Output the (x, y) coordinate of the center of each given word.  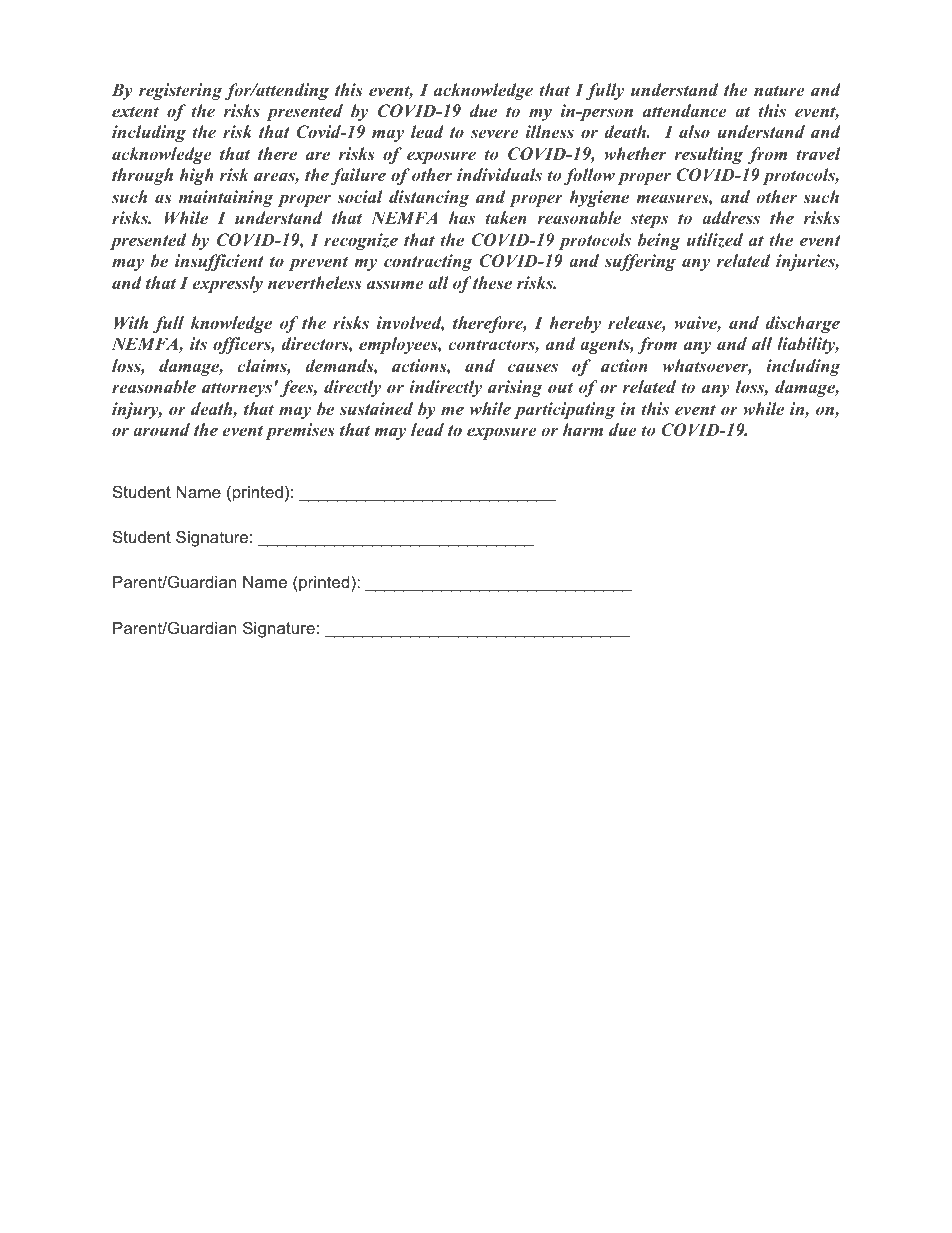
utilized (715, 240)
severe (495, 133)
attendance (685, 110)
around (161, 429)
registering (180, 91)
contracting (428, 262)
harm (583, 429)
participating (564, 410)
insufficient (219, 262)
